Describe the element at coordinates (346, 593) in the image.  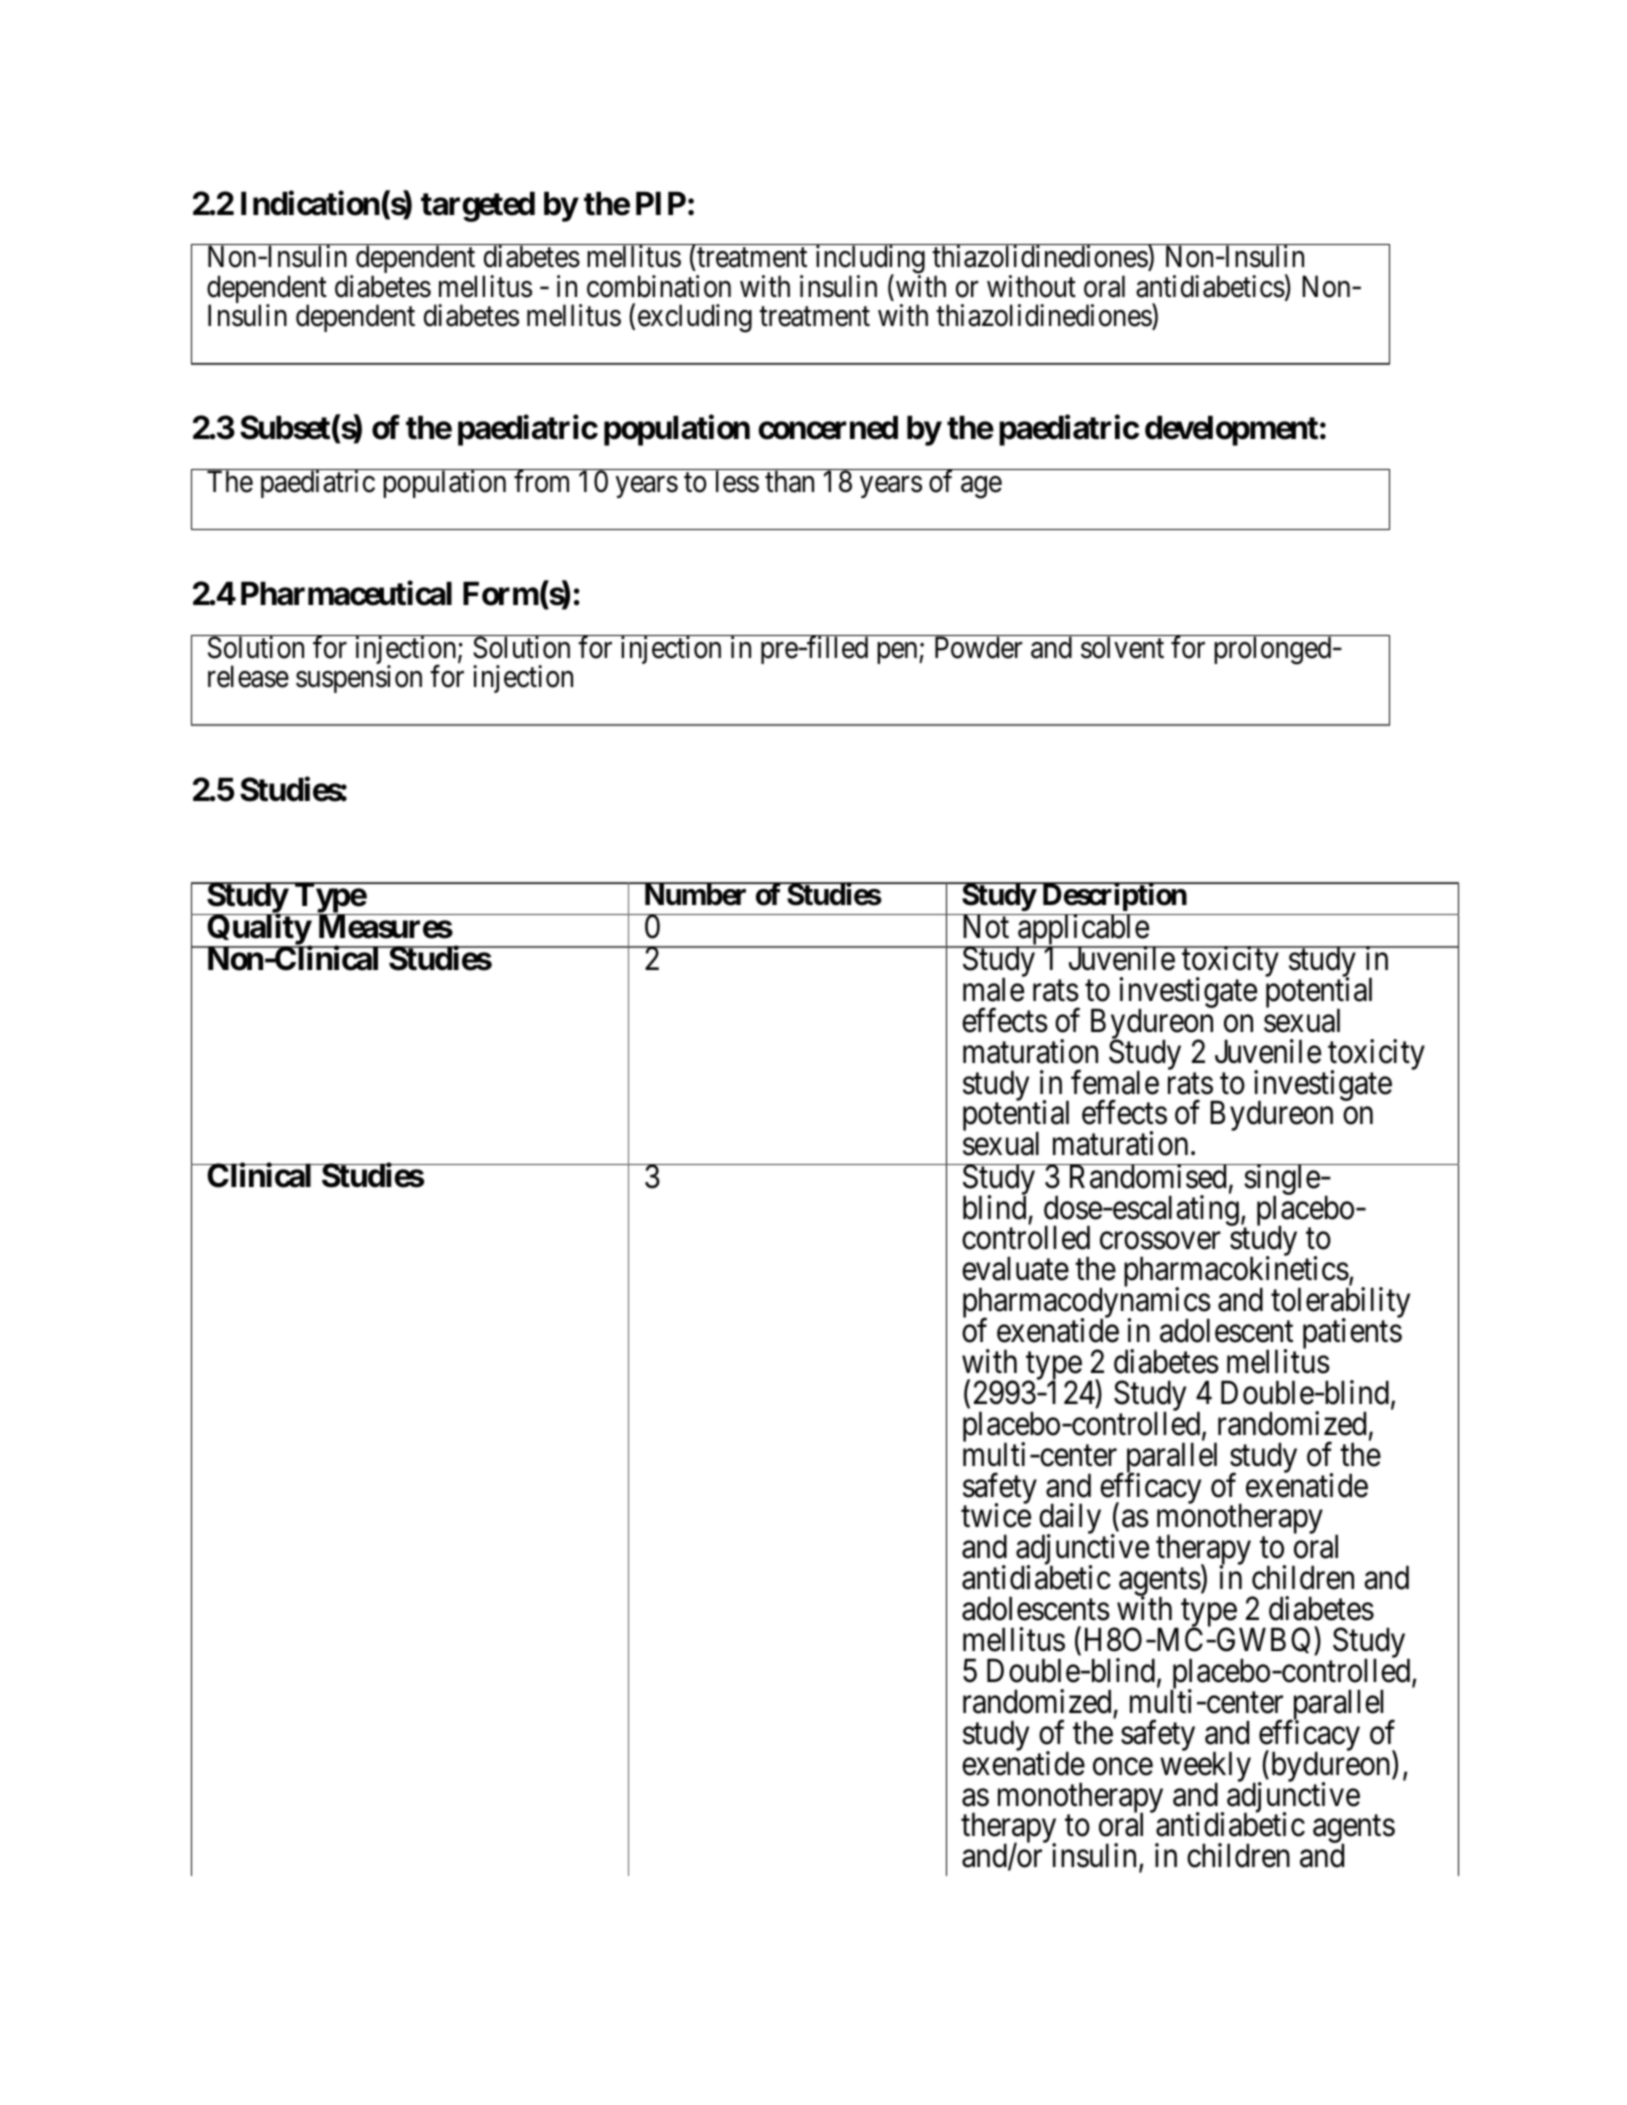
I see `Pharmaceutical` at that location.
